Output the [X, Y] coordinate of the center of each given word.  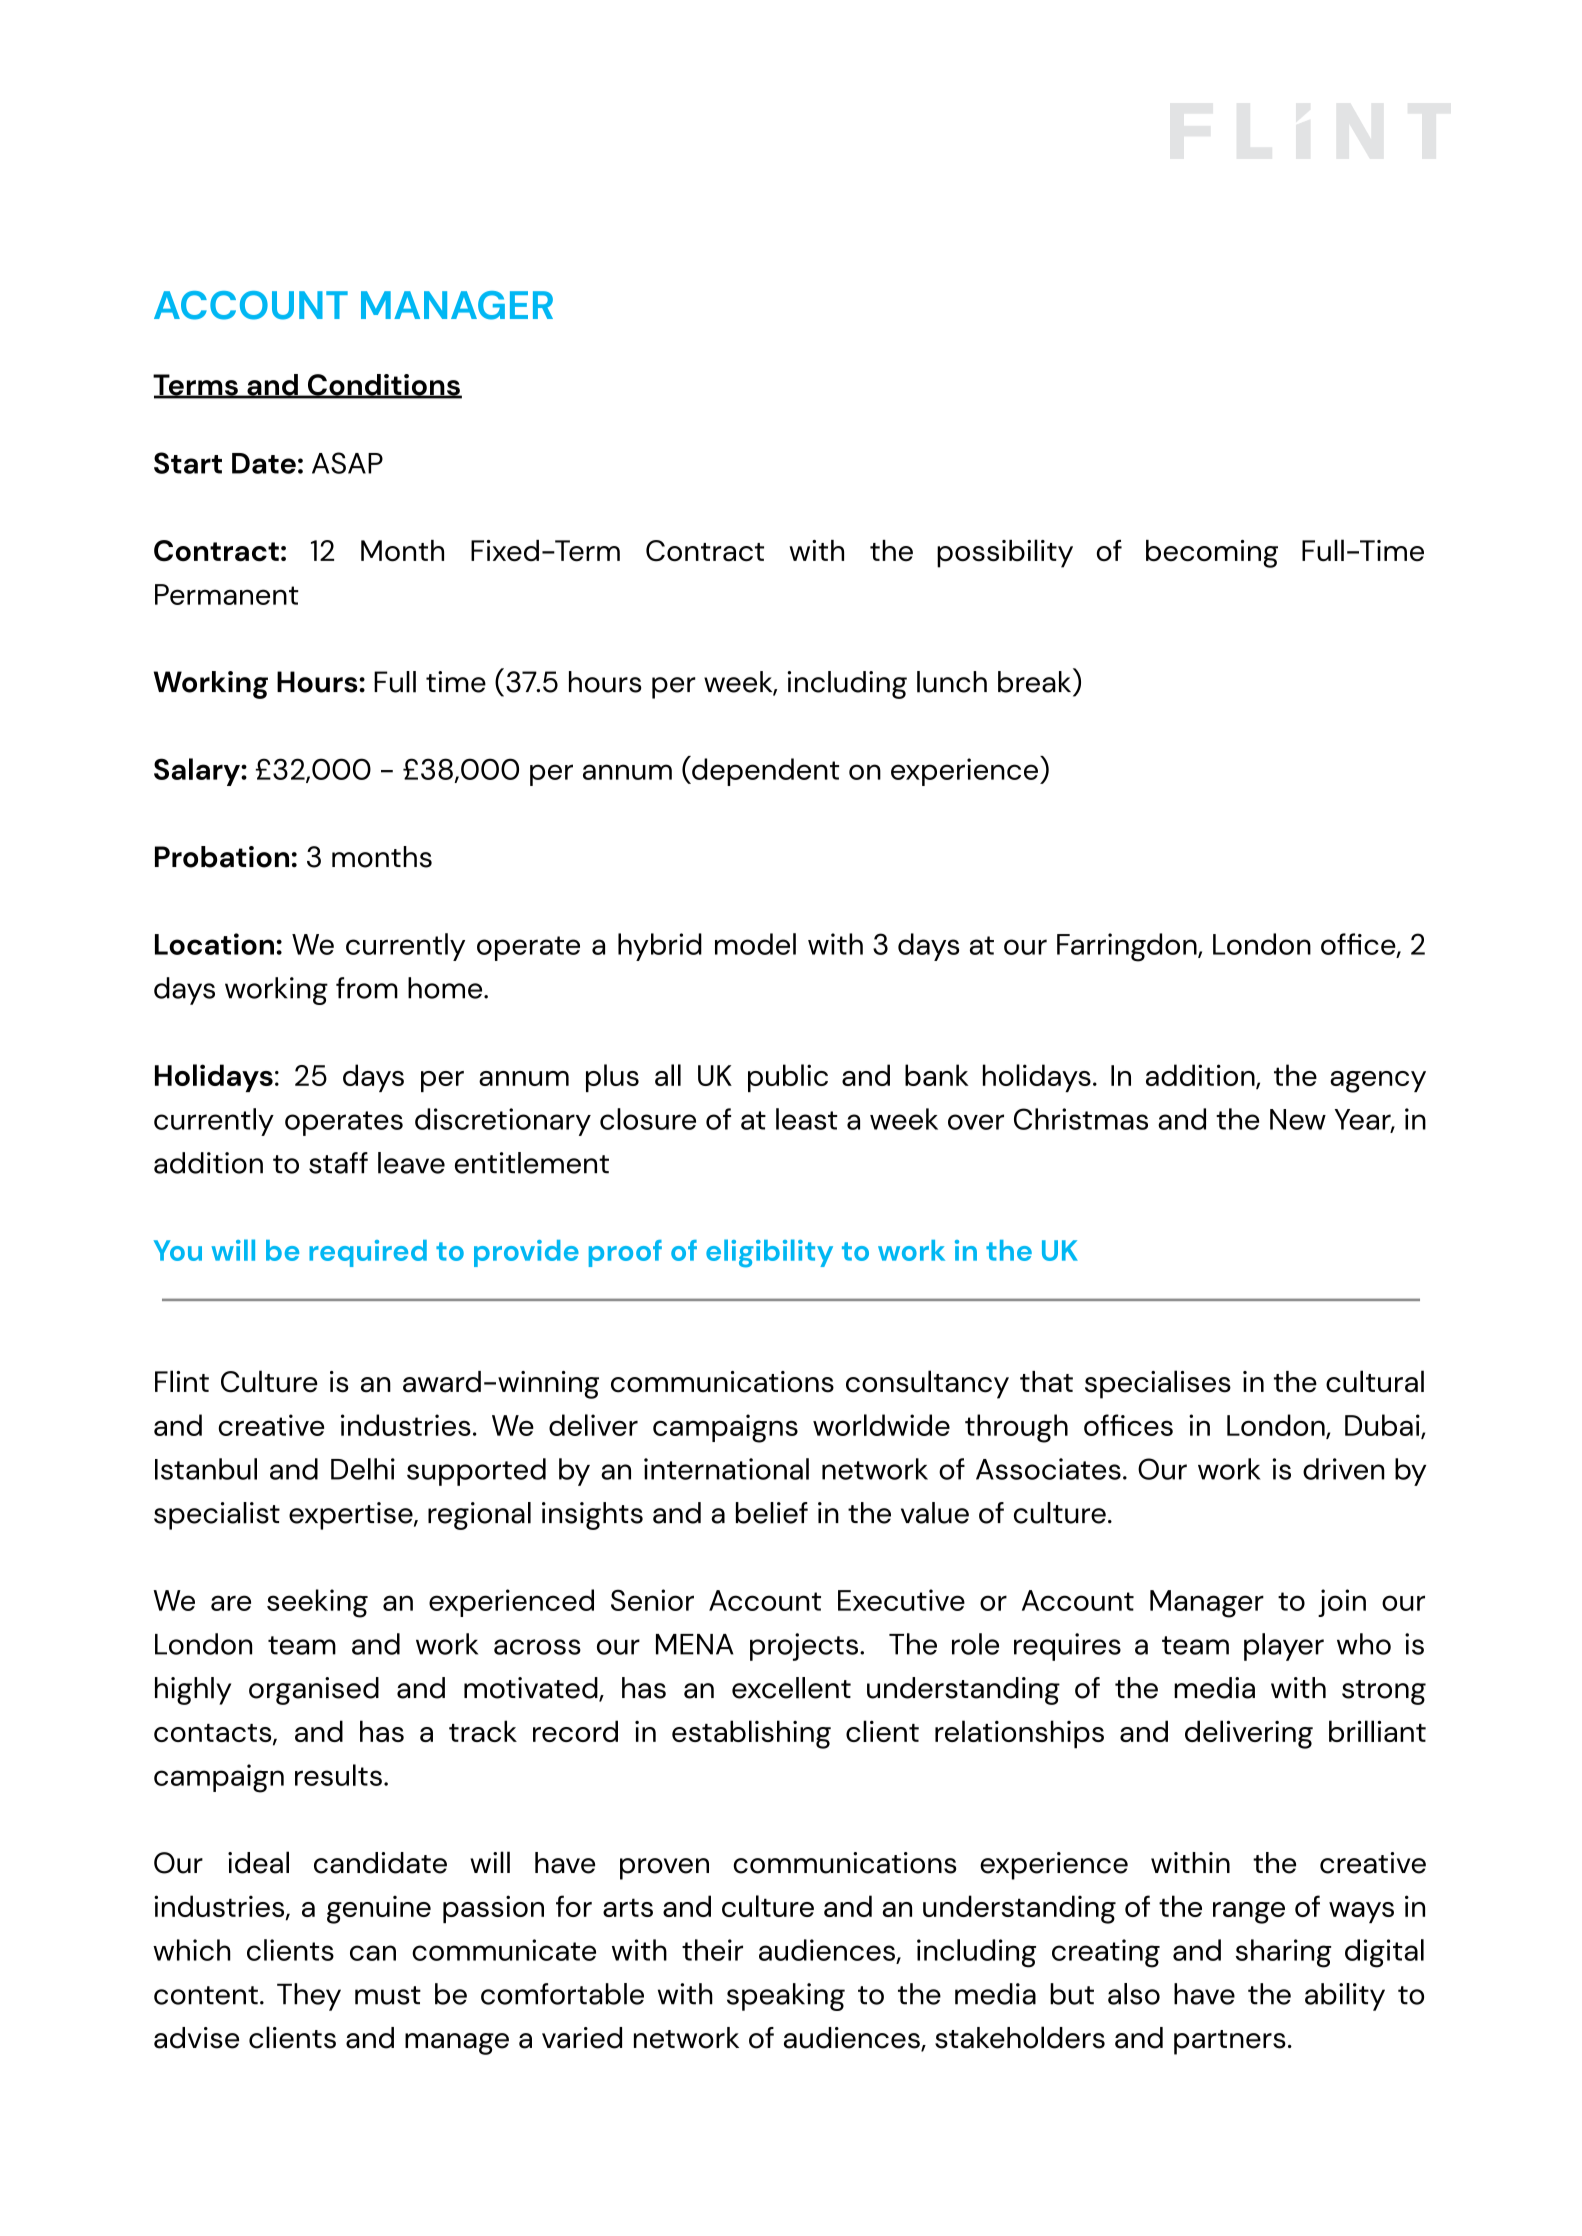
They [309, 1997]
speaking [786, 1997]
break [1036, 680]
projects [804, 1647]
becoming [1212, 554]
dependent [764, 771]
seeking [317, 1603]
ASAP [347, 463]
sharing [1283, 1953]
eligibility [769, 1253]
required [368, 1253]
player [1284, 1647]
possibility [1005, 553]
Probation [222, 857]
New [1298, 1119]
